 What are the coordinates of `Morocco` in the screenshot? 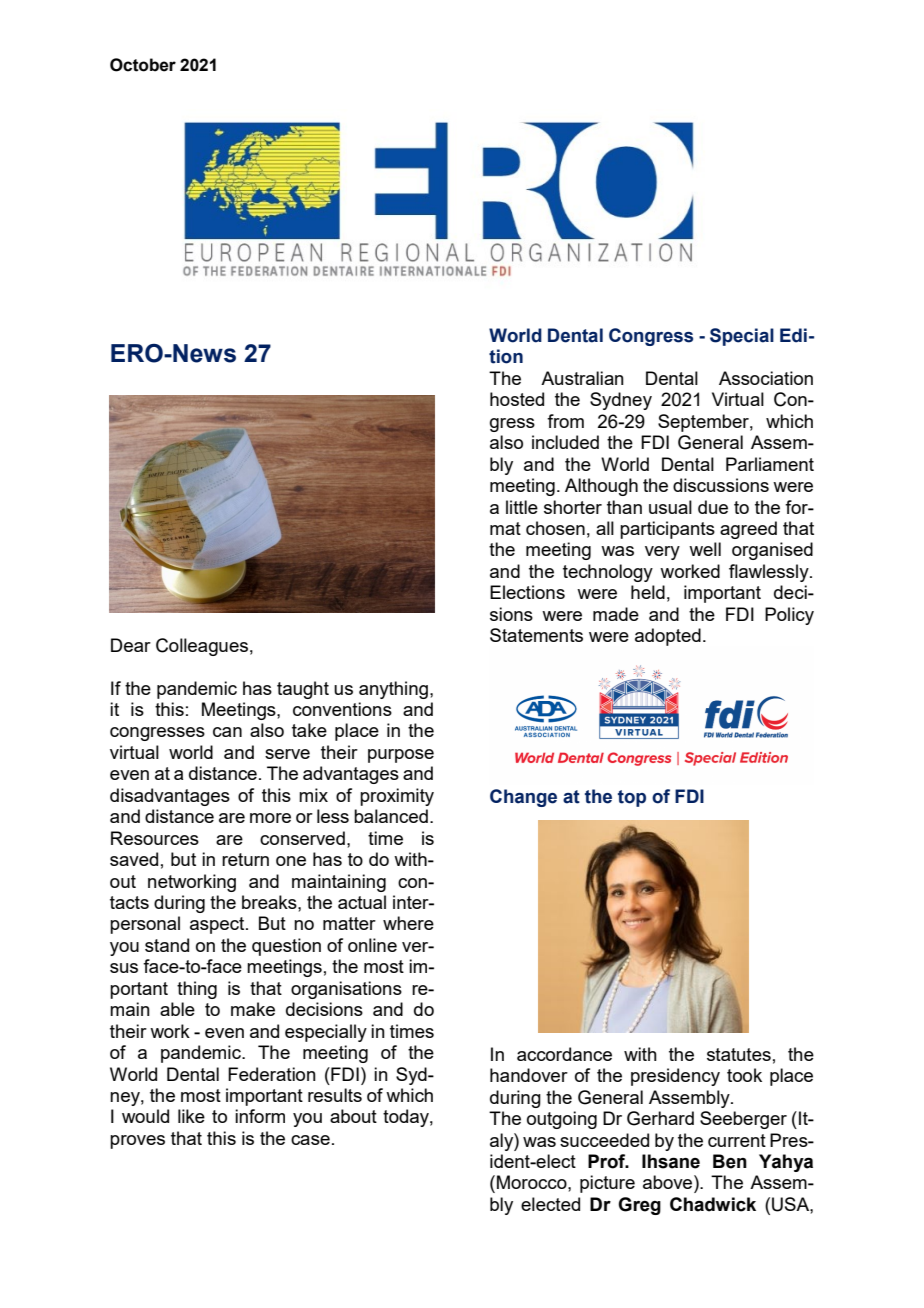 It's located at (533, 1182).
